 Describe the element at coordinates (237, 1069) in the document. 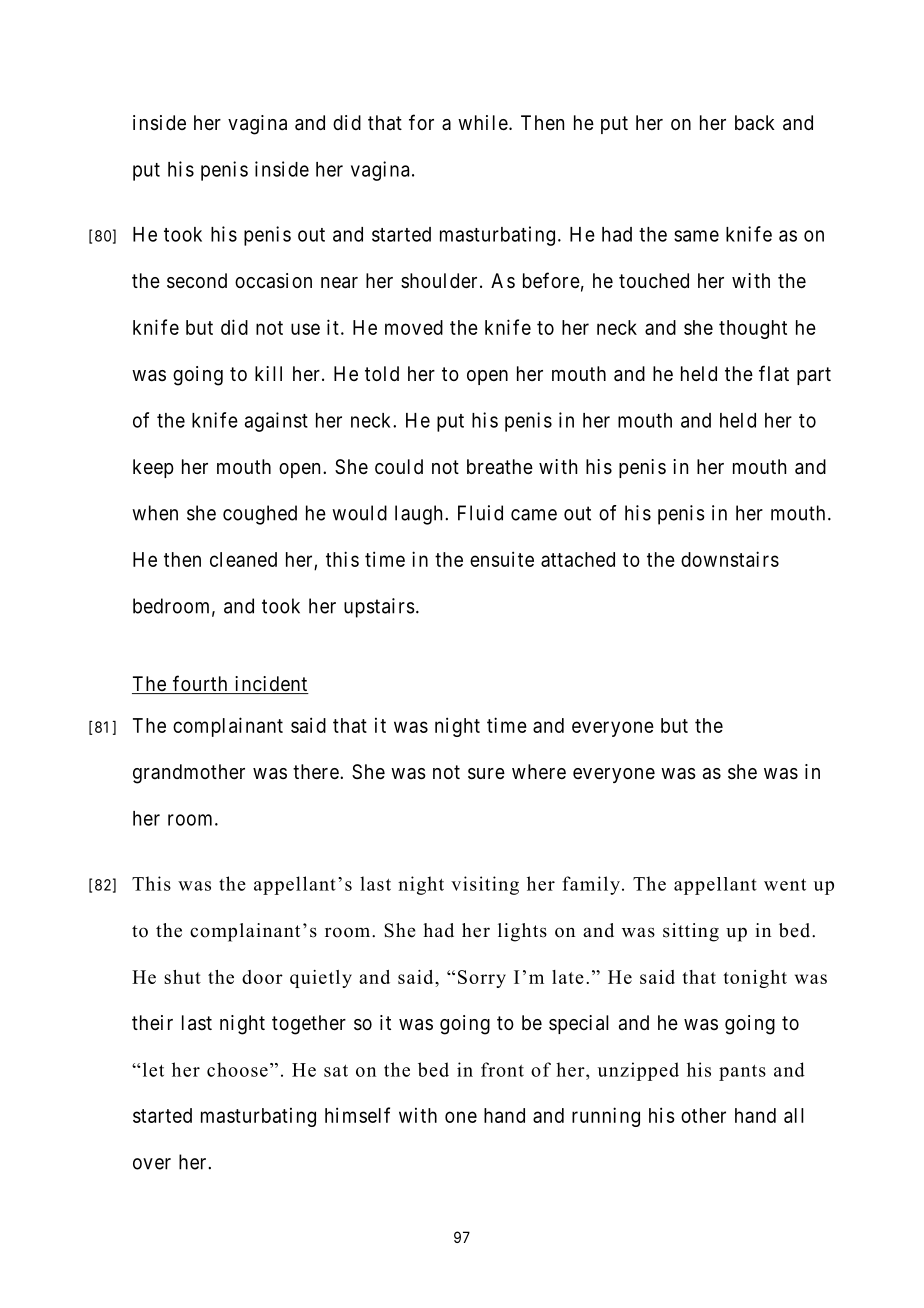

I see `choose` at that location.
